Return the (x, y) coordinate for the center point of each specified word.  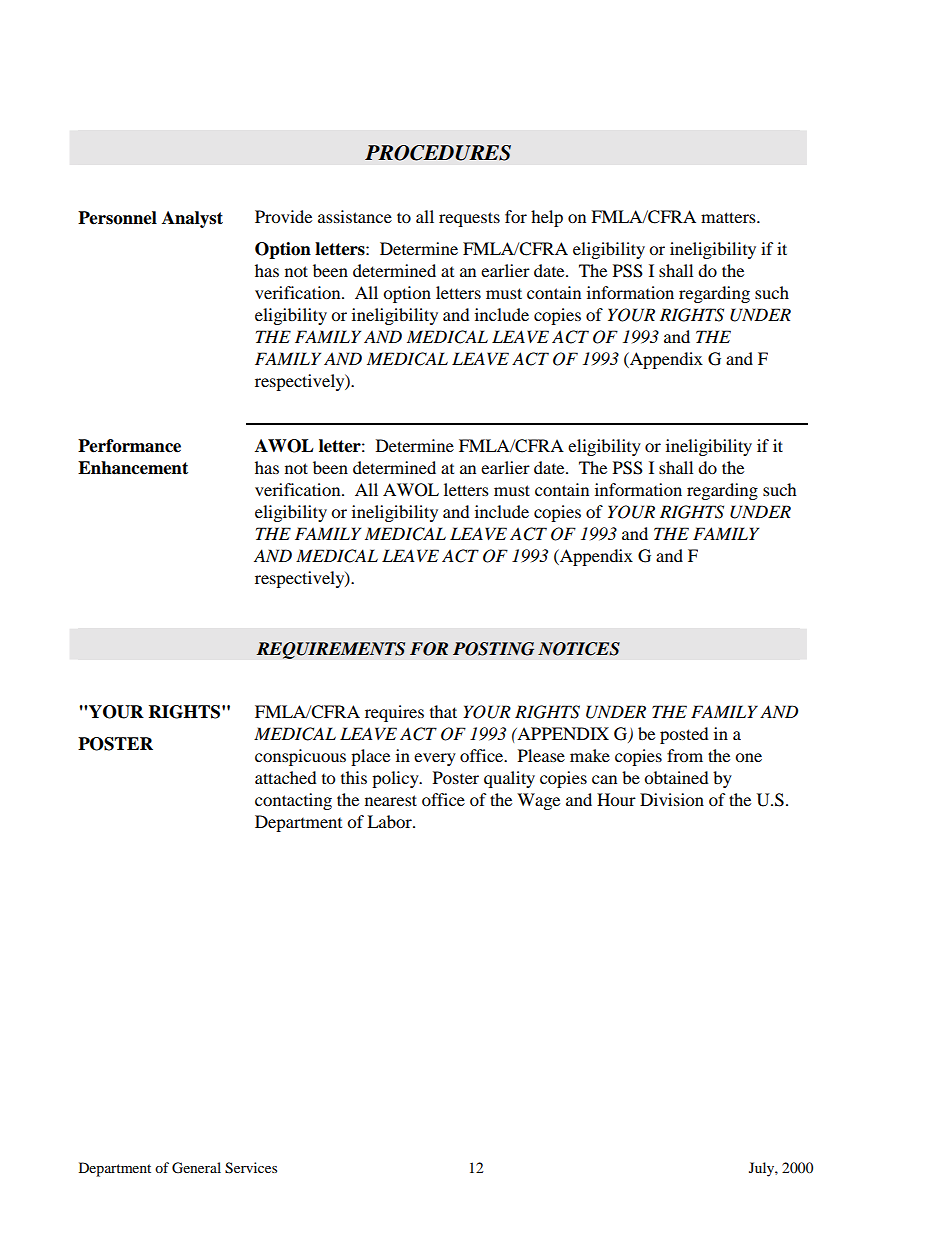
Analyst (192, 219)
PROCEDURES (438, 153)
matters (729, 217)
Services (251, 1168)
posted (684, 735)
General (196, 1168)
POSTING (493, 649)
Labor (390, 821)
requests (469, 219)
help (547, 218)
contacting (293, 801)
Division (672, 799)
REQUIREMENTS (330, 650)
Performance (129, 446)
